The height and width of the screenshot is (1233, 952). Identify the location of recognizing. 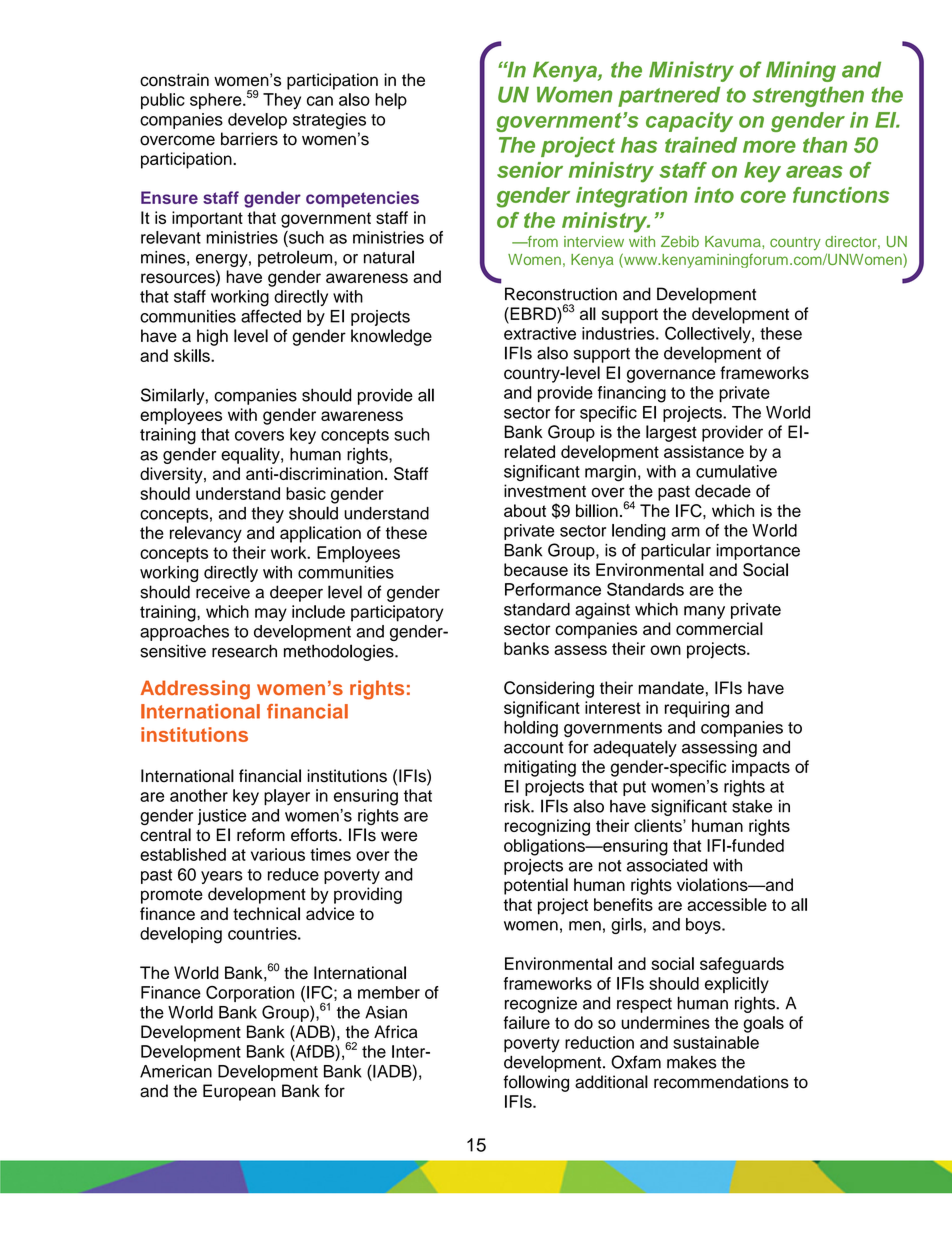
(547, 827).
